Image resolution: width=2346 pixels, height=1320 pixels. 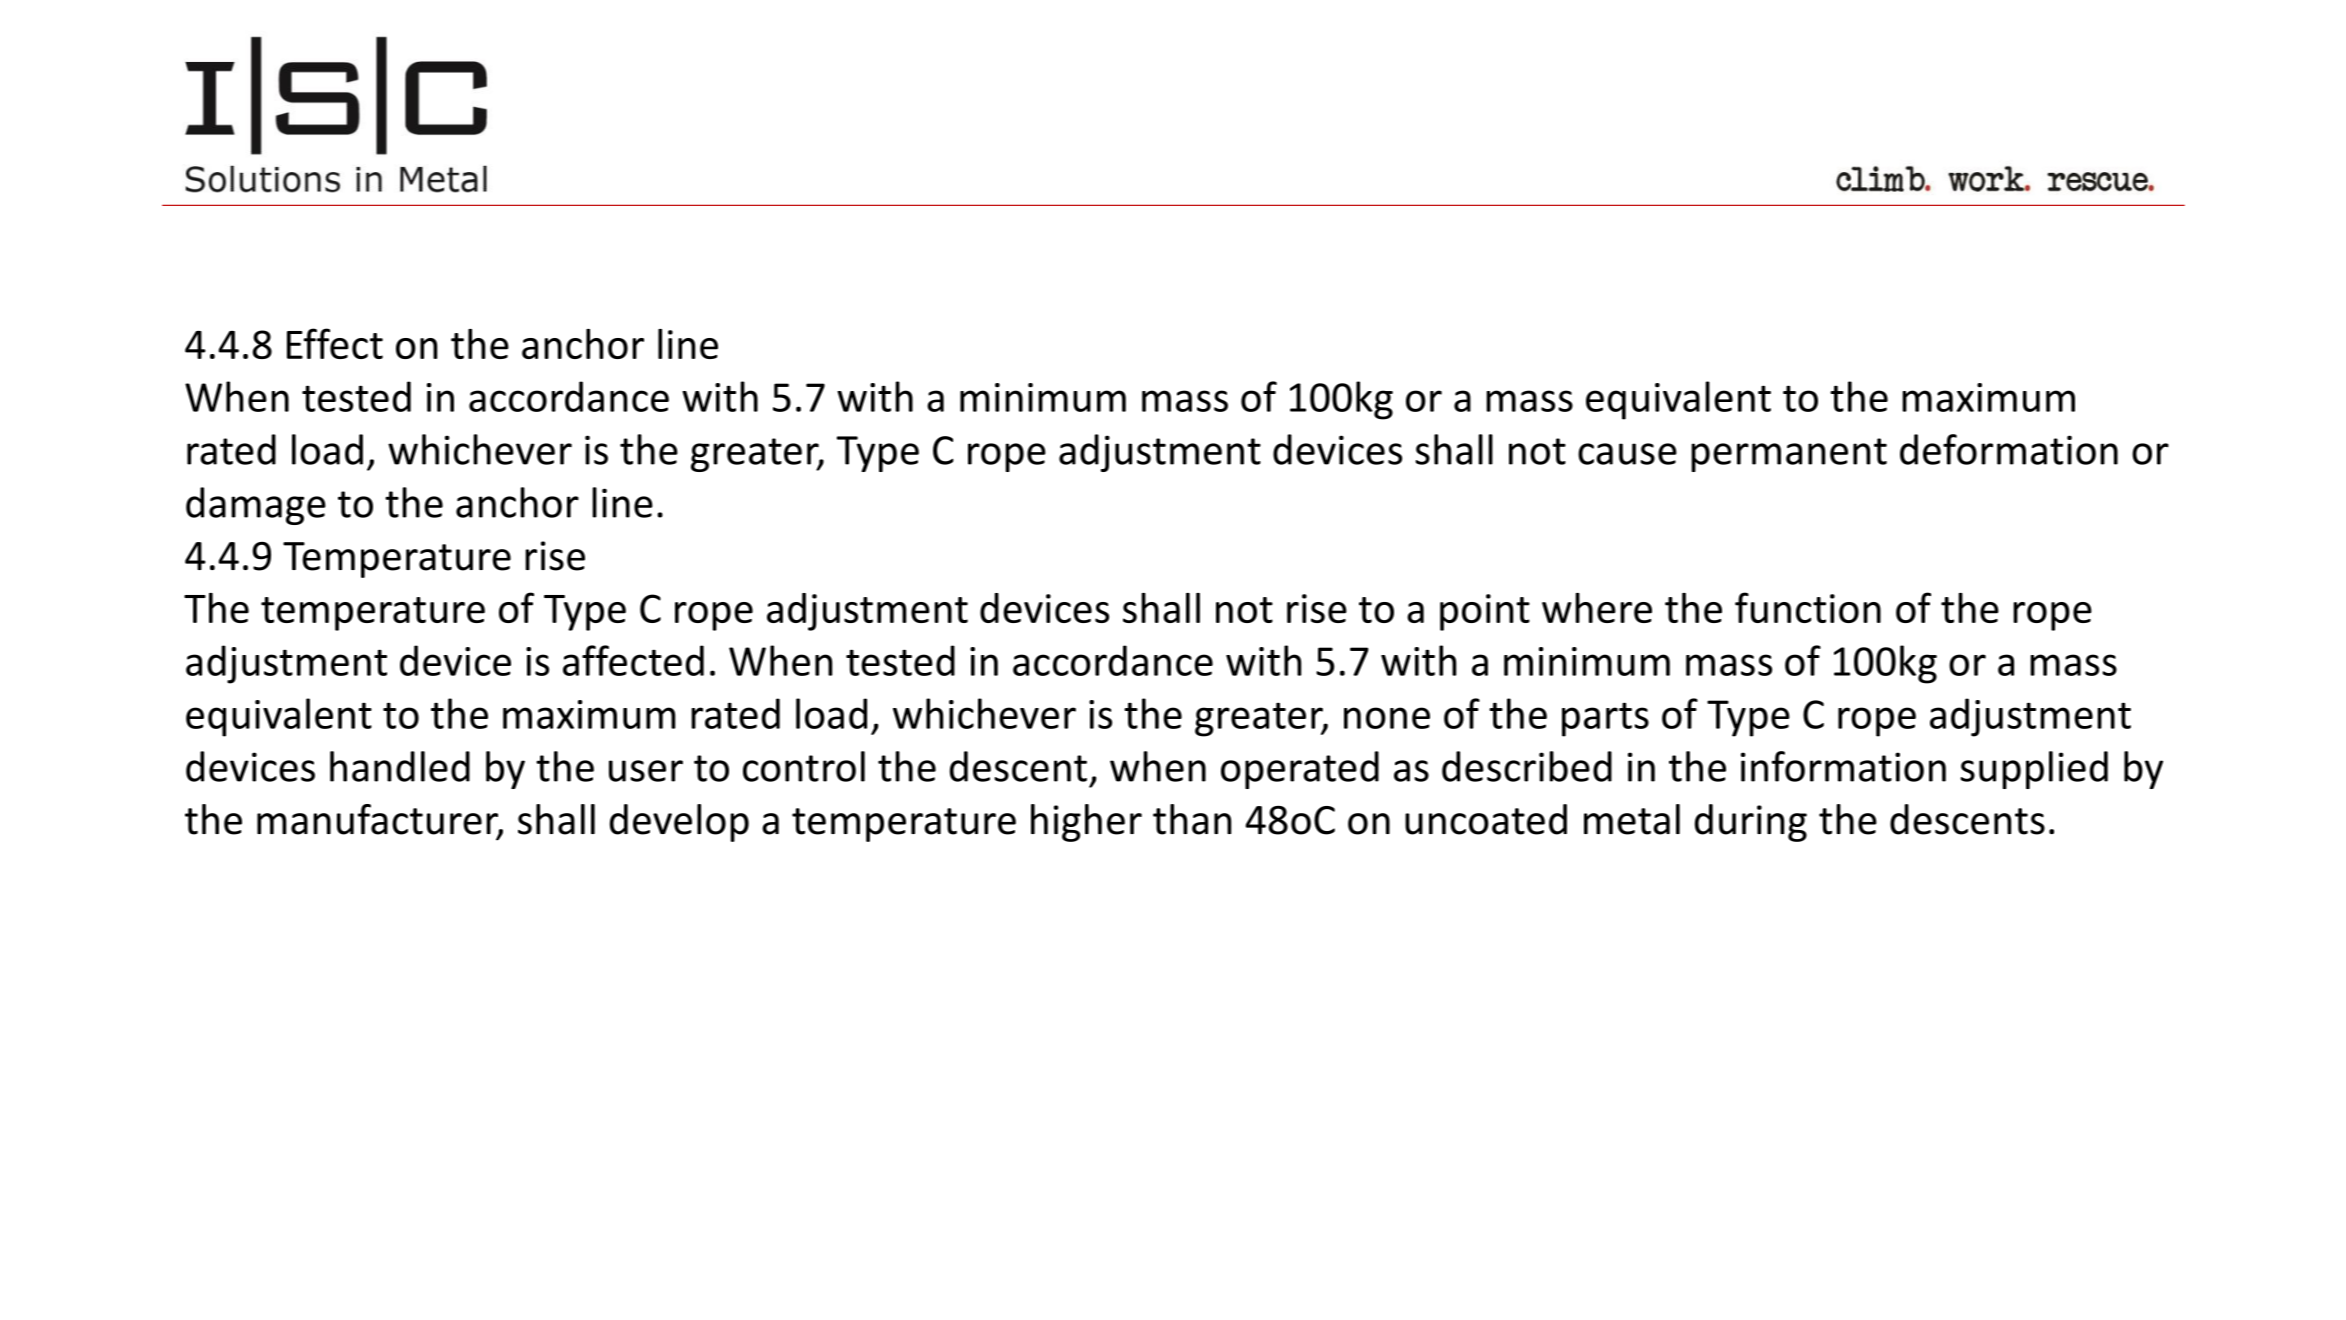 What do you see at coordinates (679, 823) in the screenshot?
I see `develop` at bounding box center [679, 823].
